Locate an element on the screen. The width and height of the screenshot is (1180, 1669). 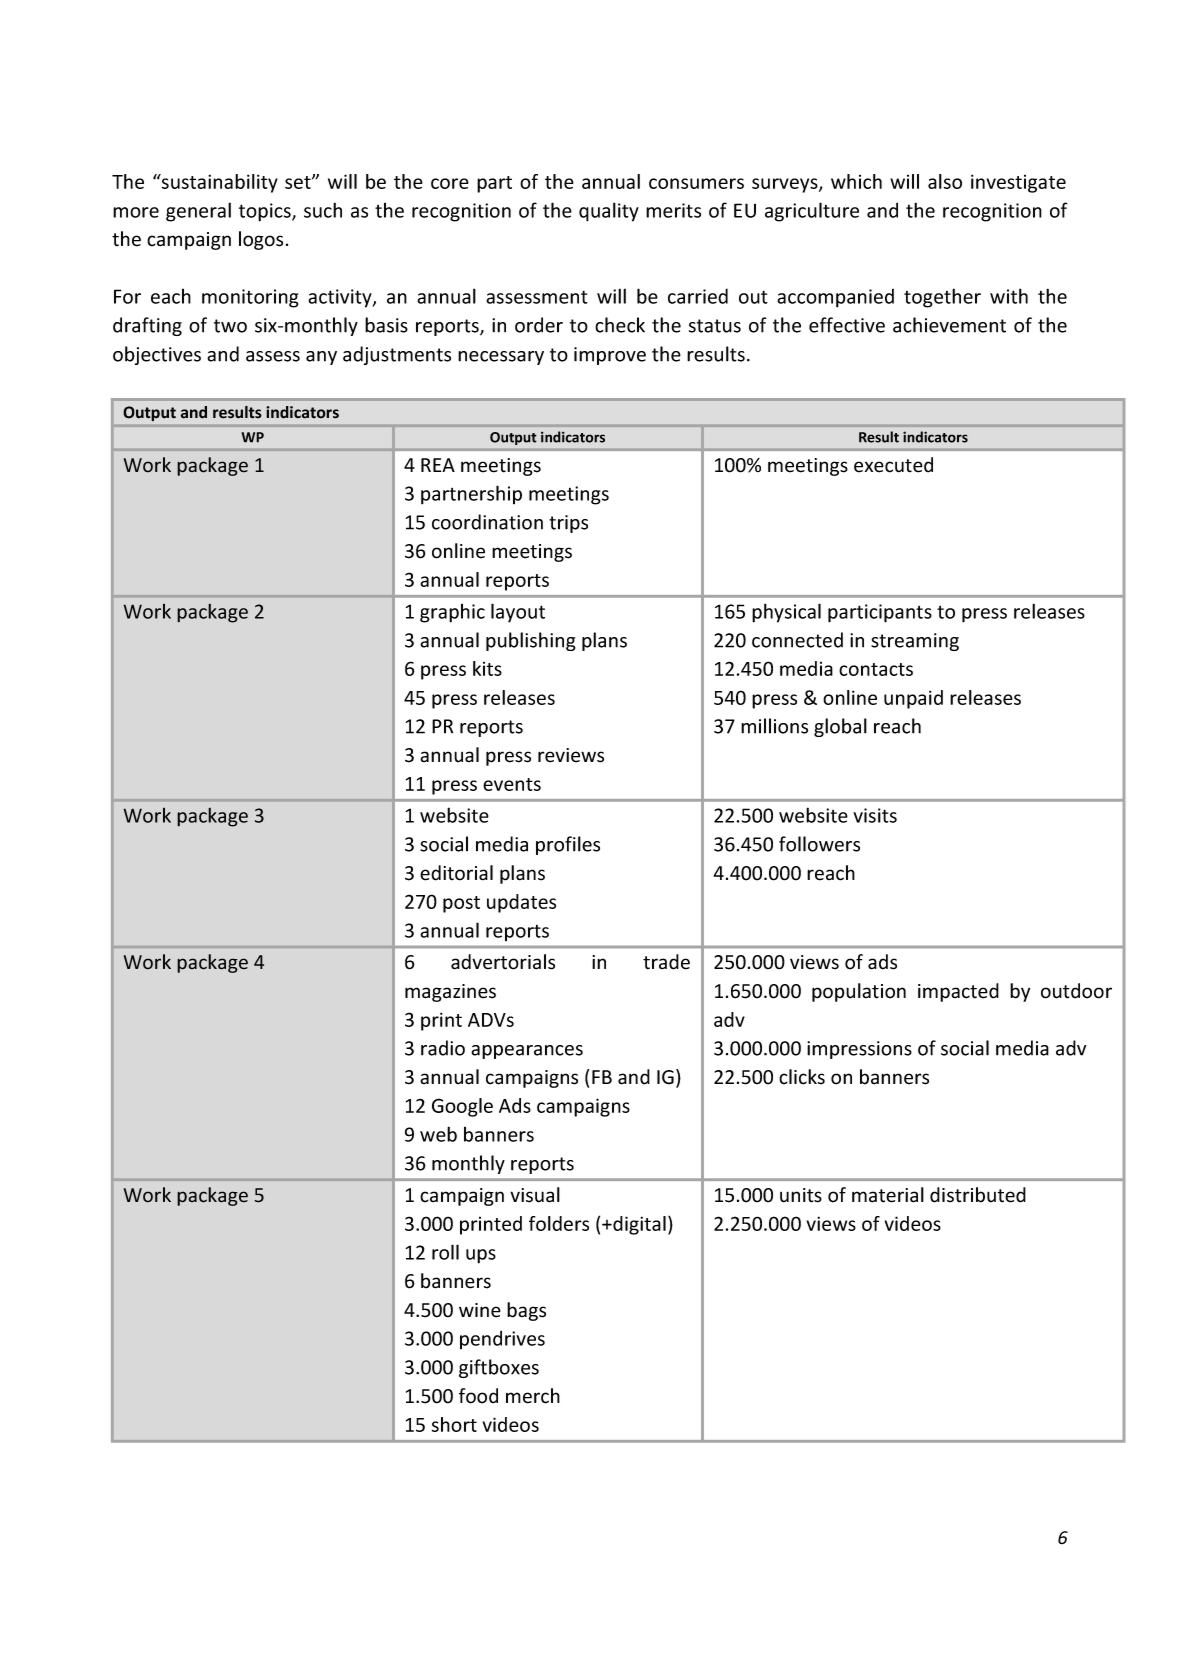
editorial is located at coordinates (456, 873).
